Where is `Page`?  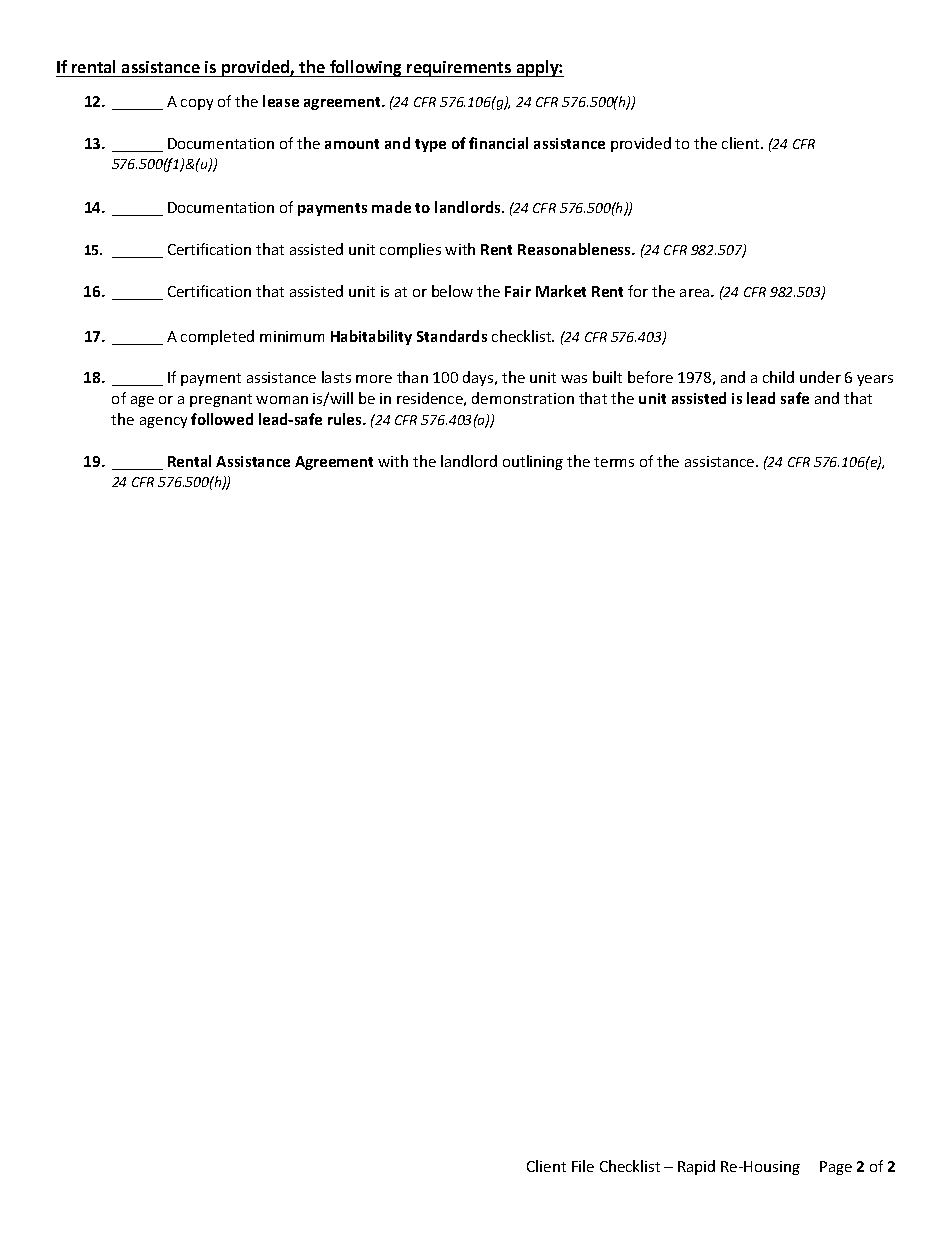
Page is located at coordinates (836, 1168).
